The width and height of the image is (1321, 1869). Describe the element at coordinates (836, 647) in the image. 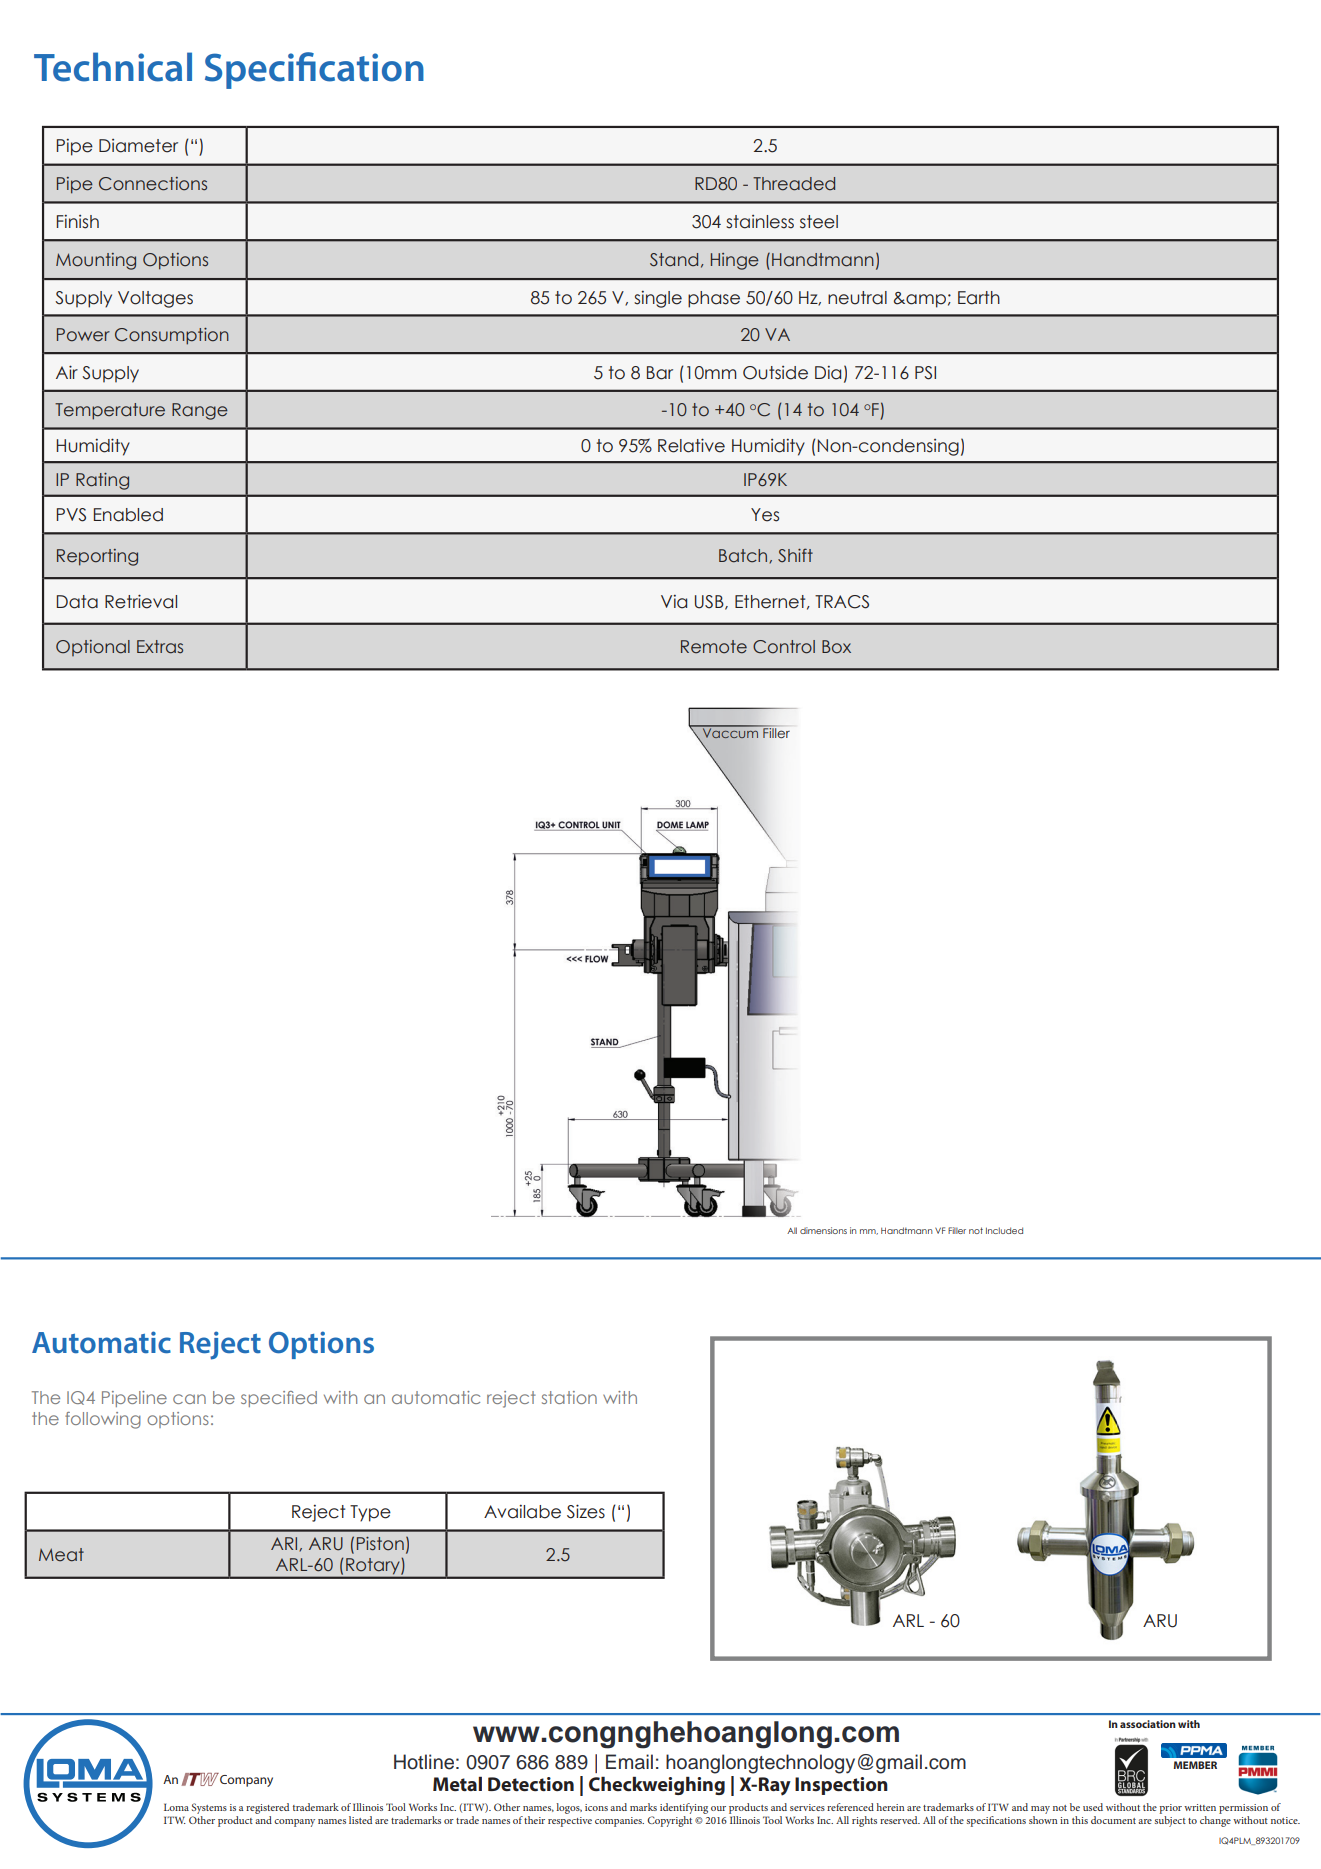

I see `Box` at that location.
